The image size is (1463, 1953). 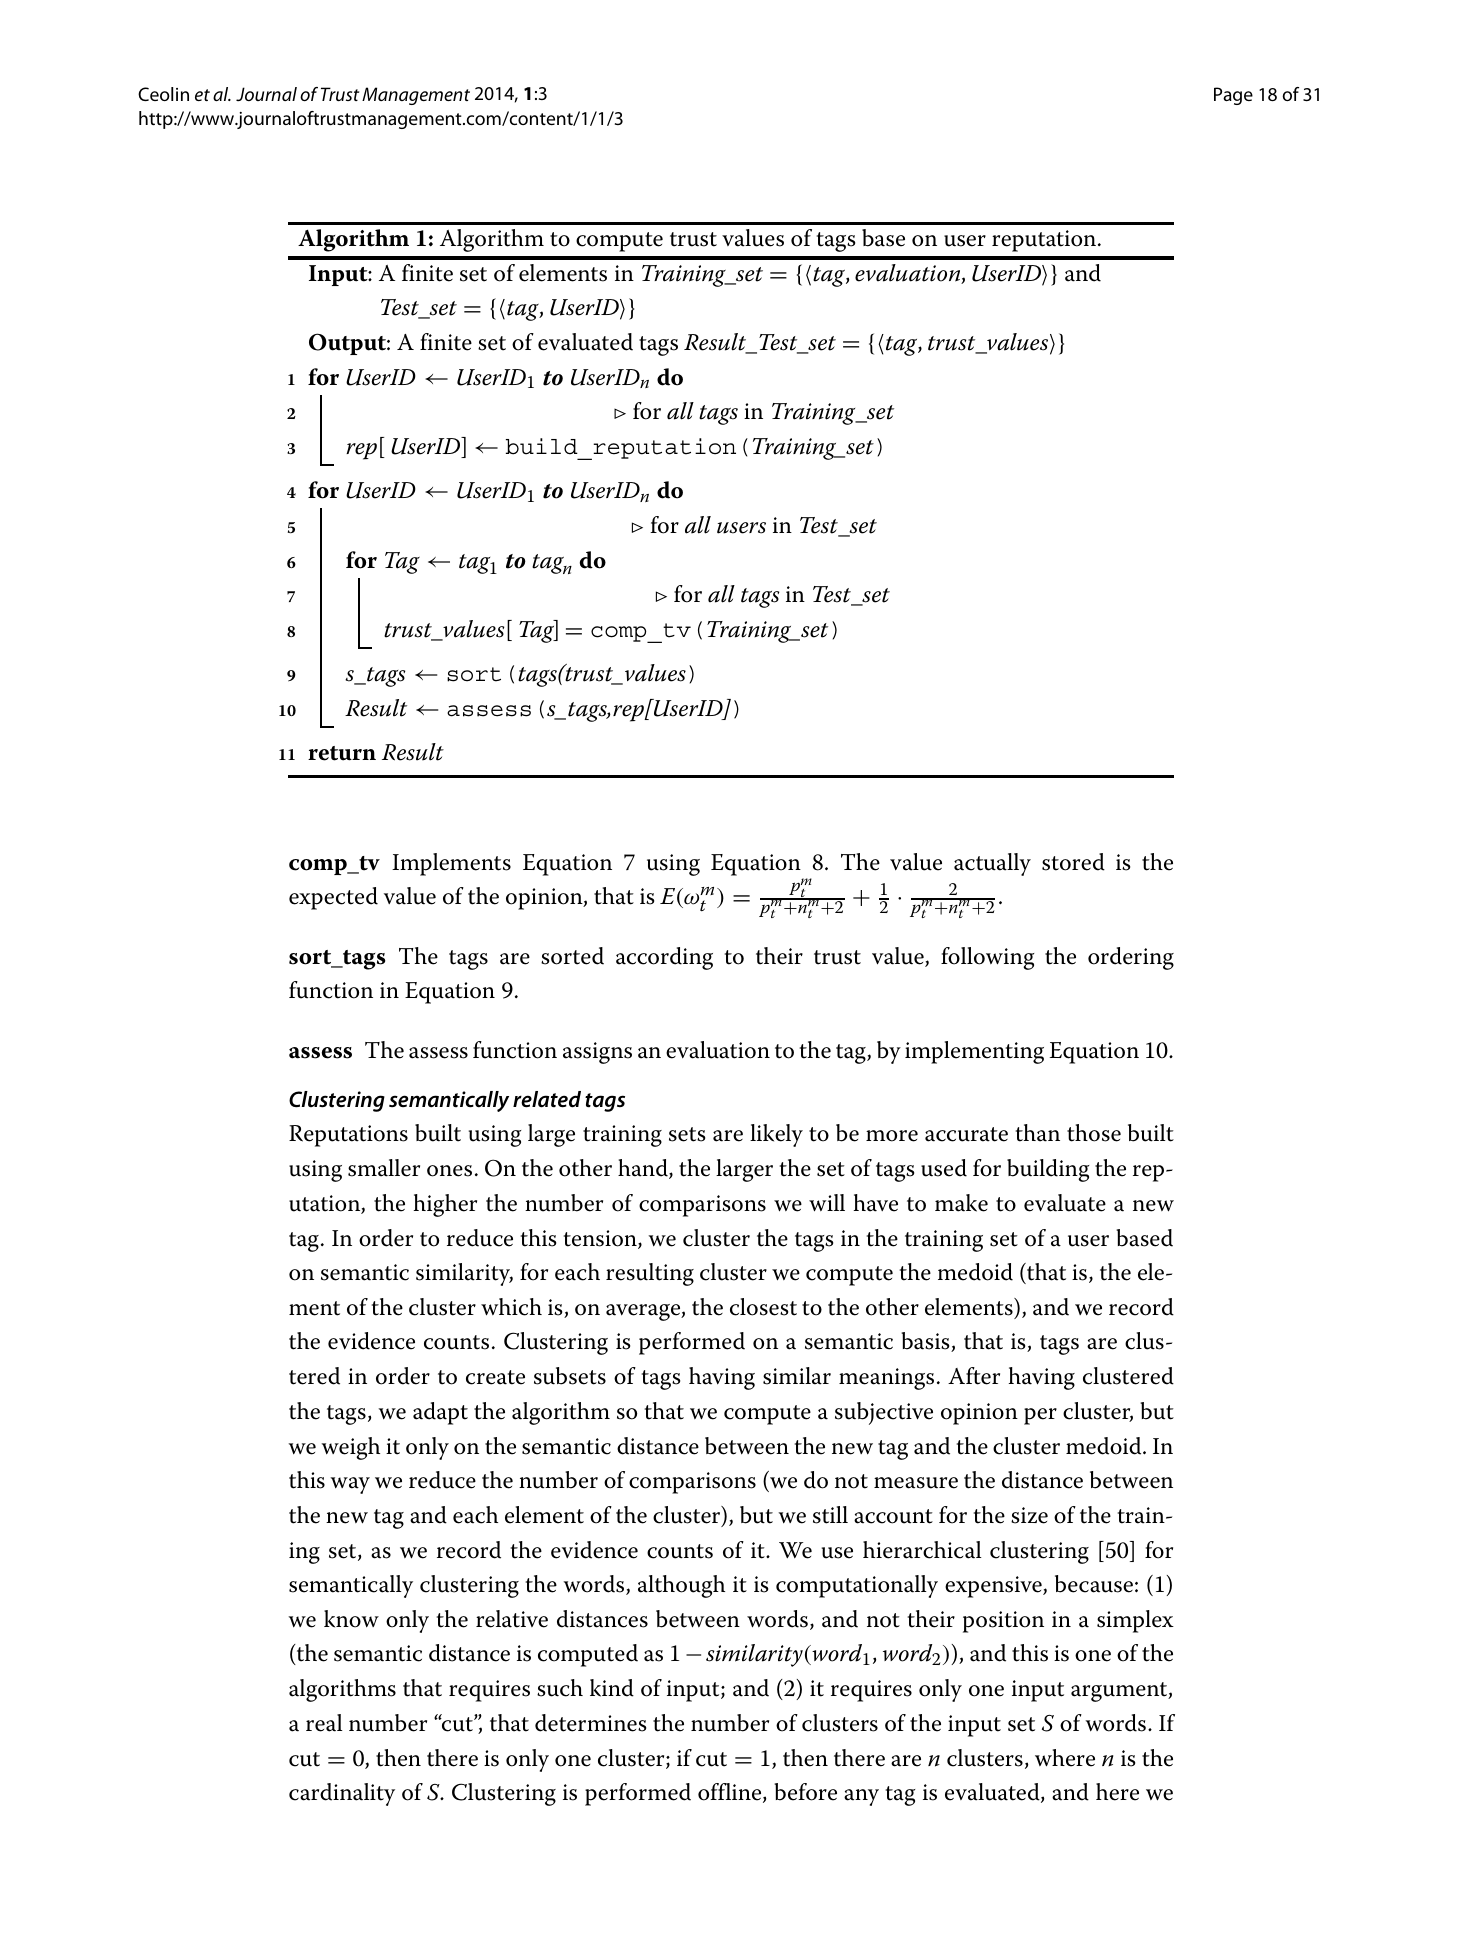 What do you see at coordinates (342, 753) in the screenshot?
I see `return` at bounding box center [342, 753].
